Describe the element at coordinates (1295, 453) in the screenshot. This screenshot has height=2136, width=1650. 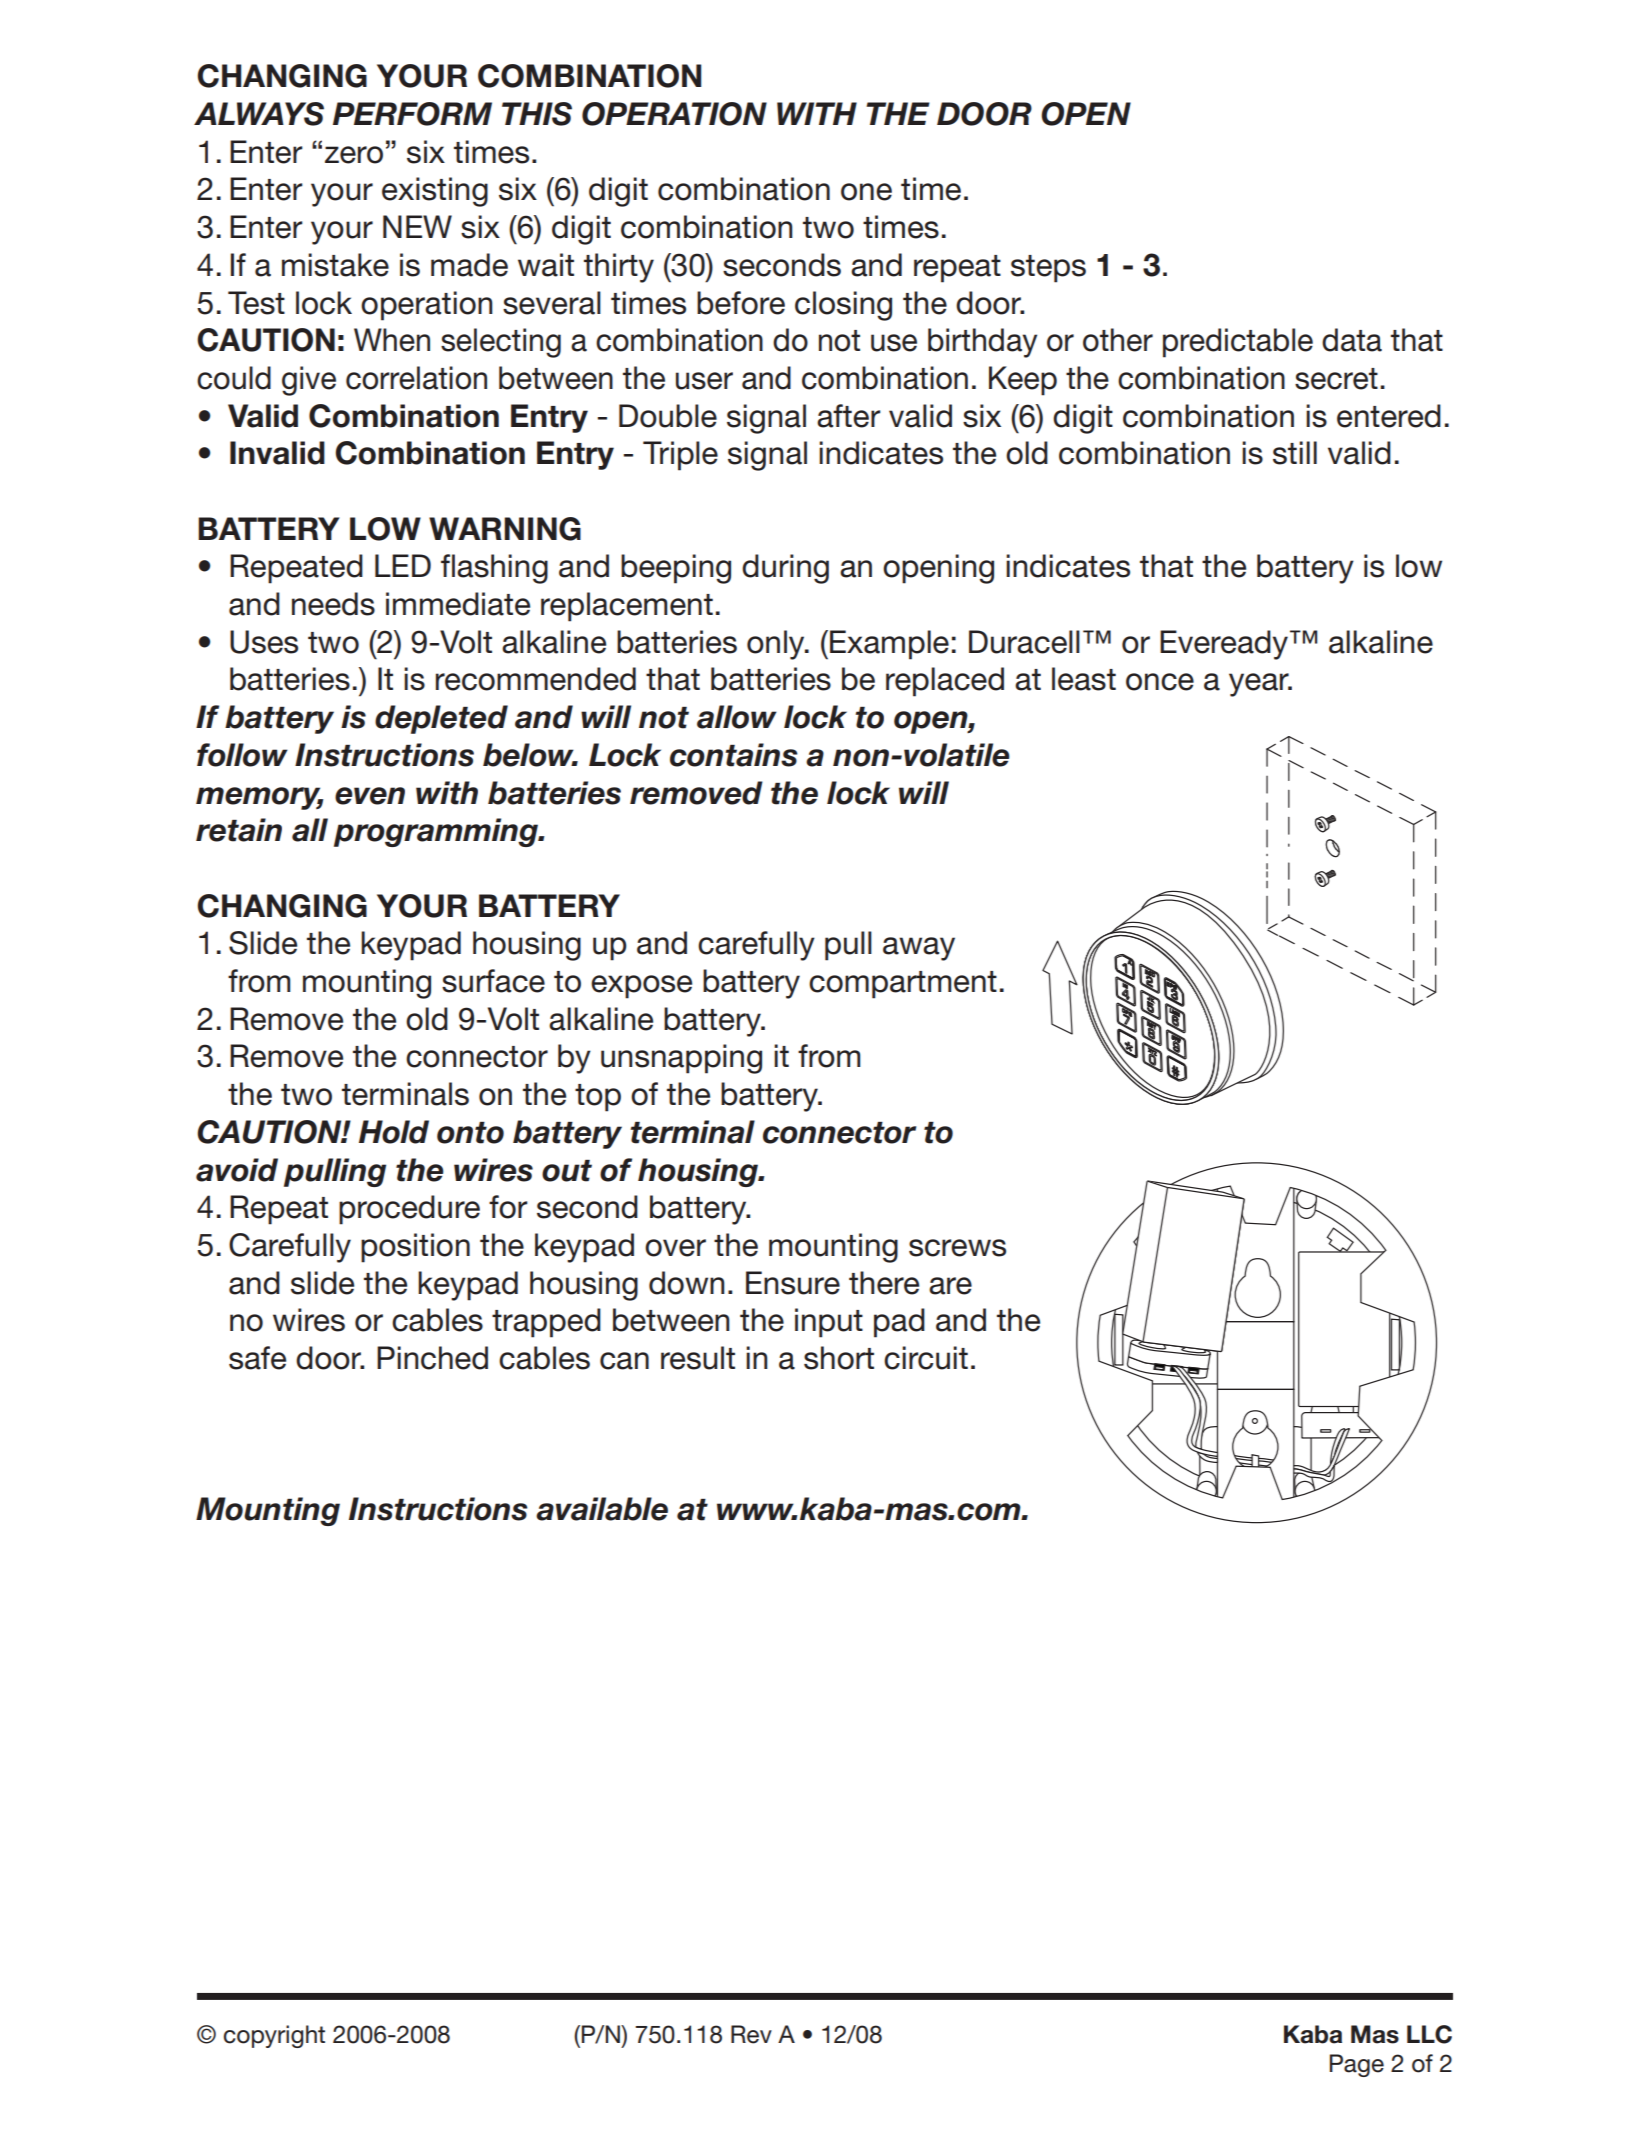
I see `still` at that location.
